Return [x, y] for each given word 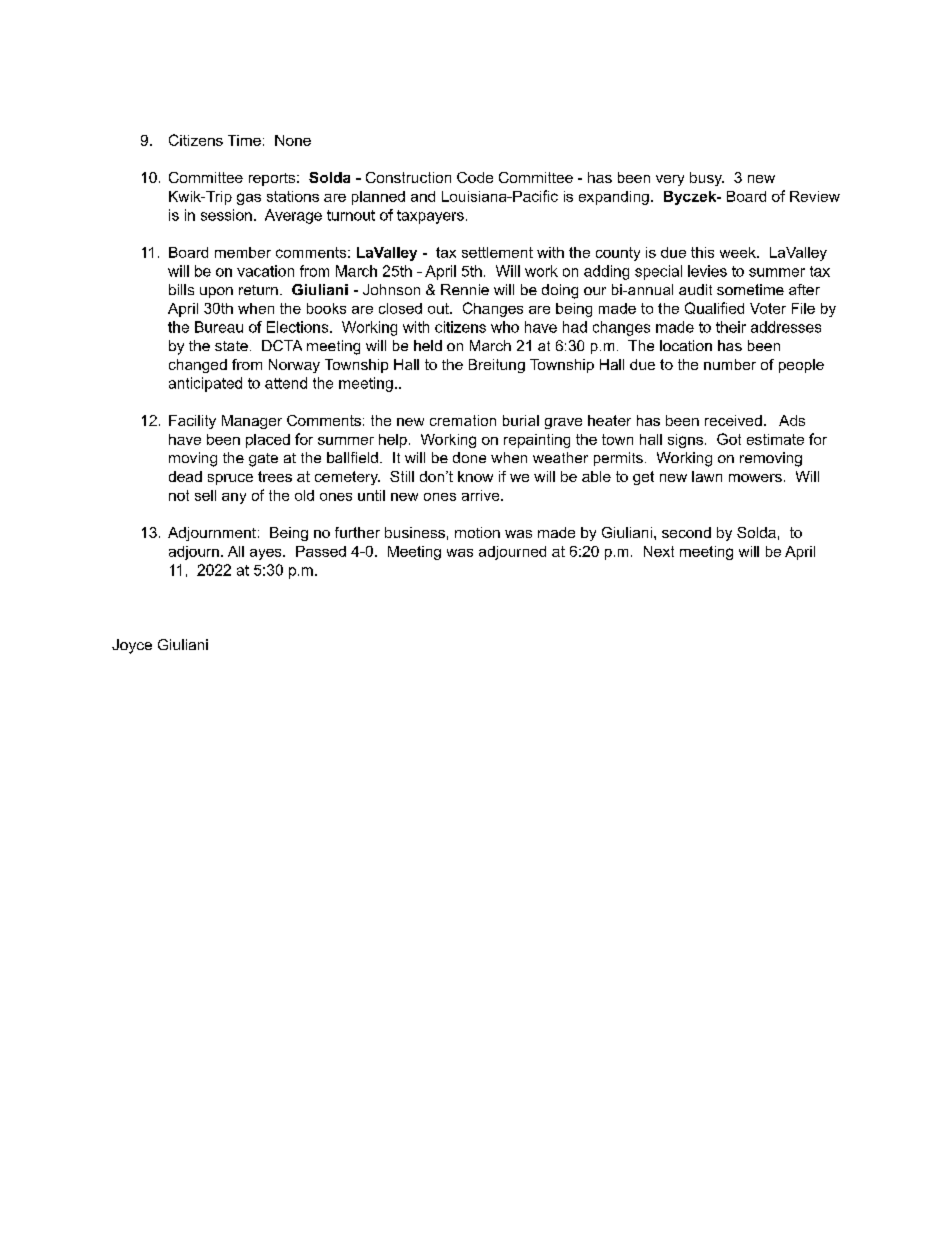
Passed [321, 551]
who [505, 327]
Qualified [714, 308]
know [475, 476]
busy [707, 179]
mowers [755, 478]
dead [185, 476]
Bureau [219, 327]
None [293, 140]
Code [475, 177]
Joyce [132, 646]
